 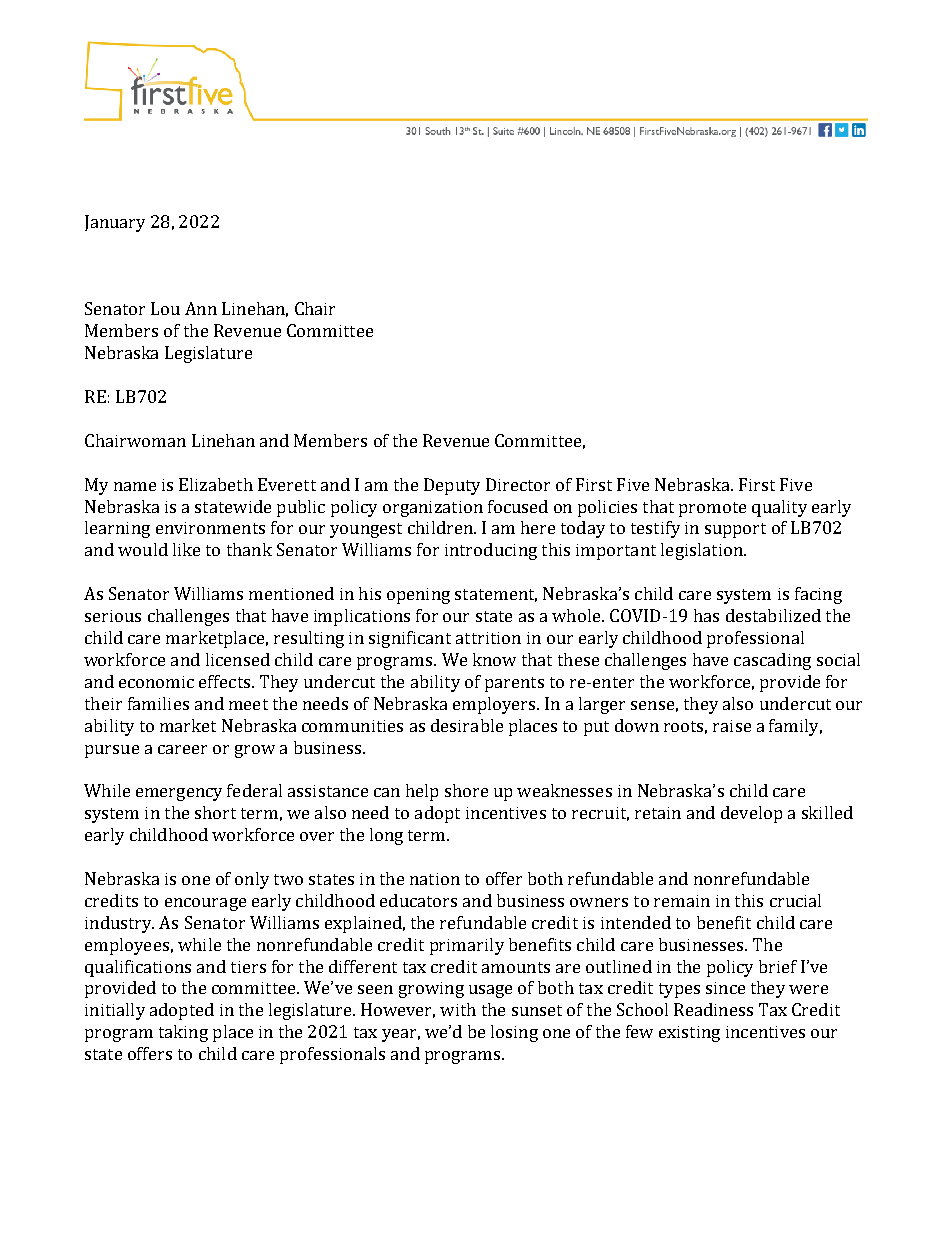 What do you see at coordinates (779, 508) in the screenshot?
I see `quality` at bounding box center [779, 508].
